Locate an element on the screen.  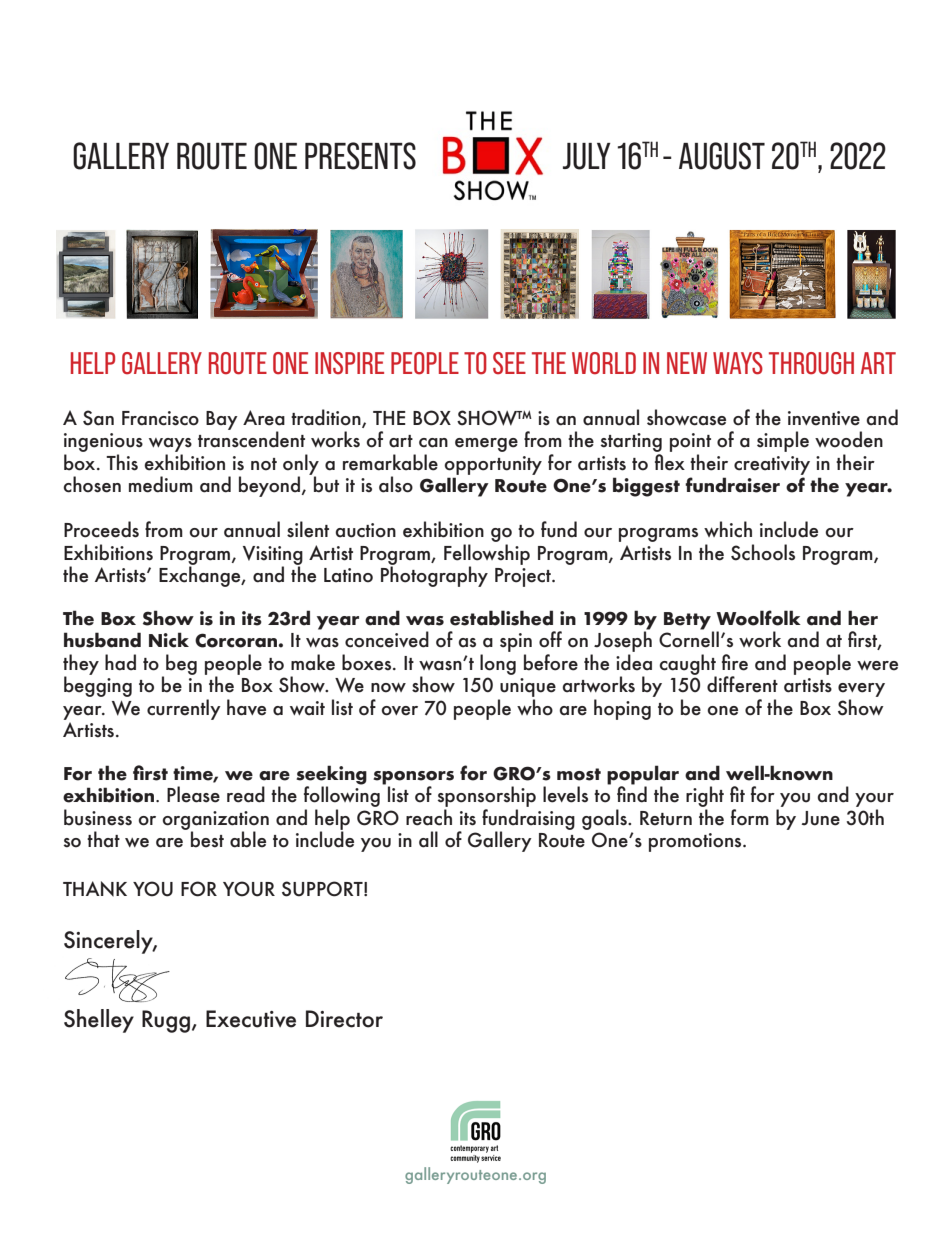
JULY is located at coordinates (587, 156).
